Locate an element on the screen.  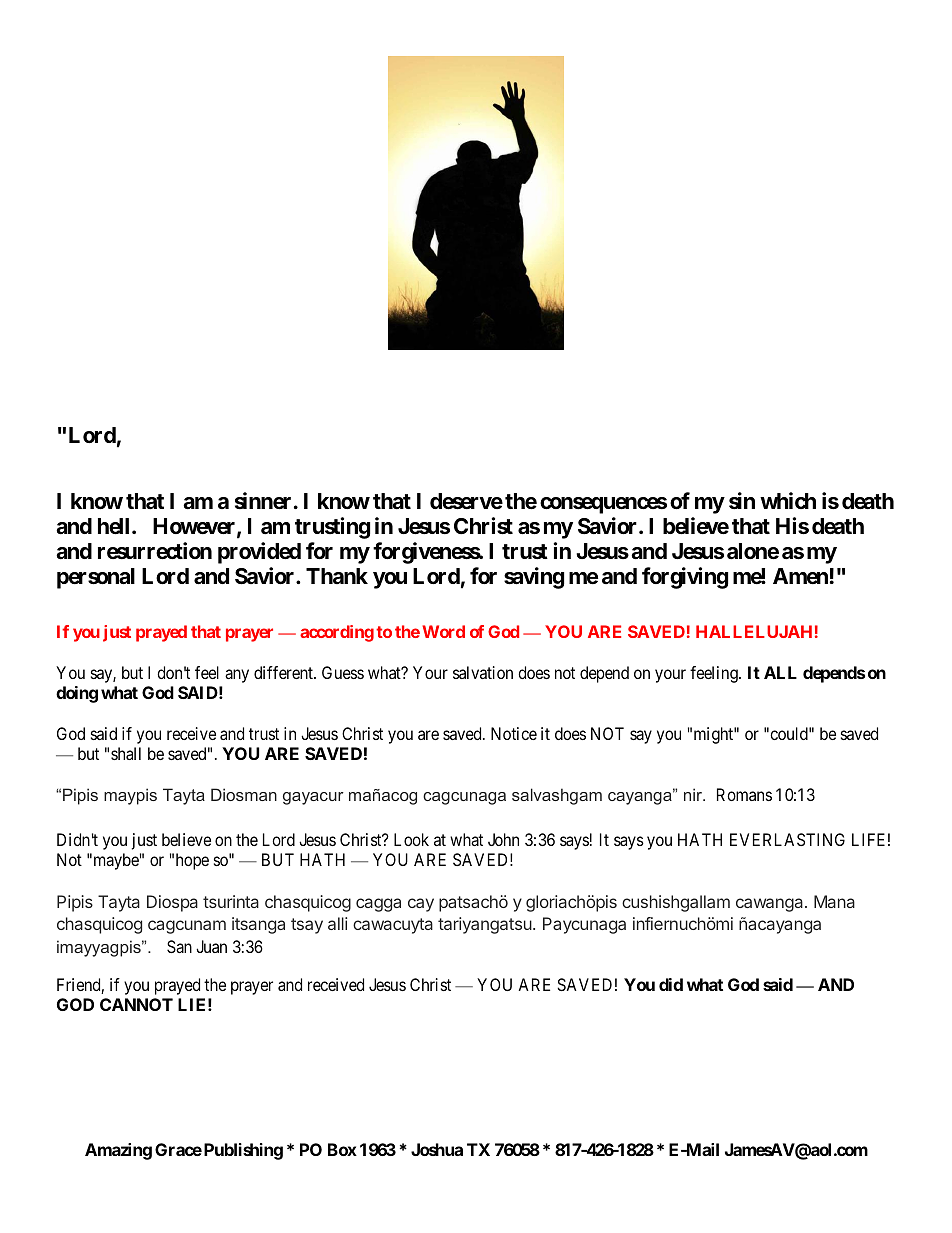
Mana is located at coordinates (834, 901).
